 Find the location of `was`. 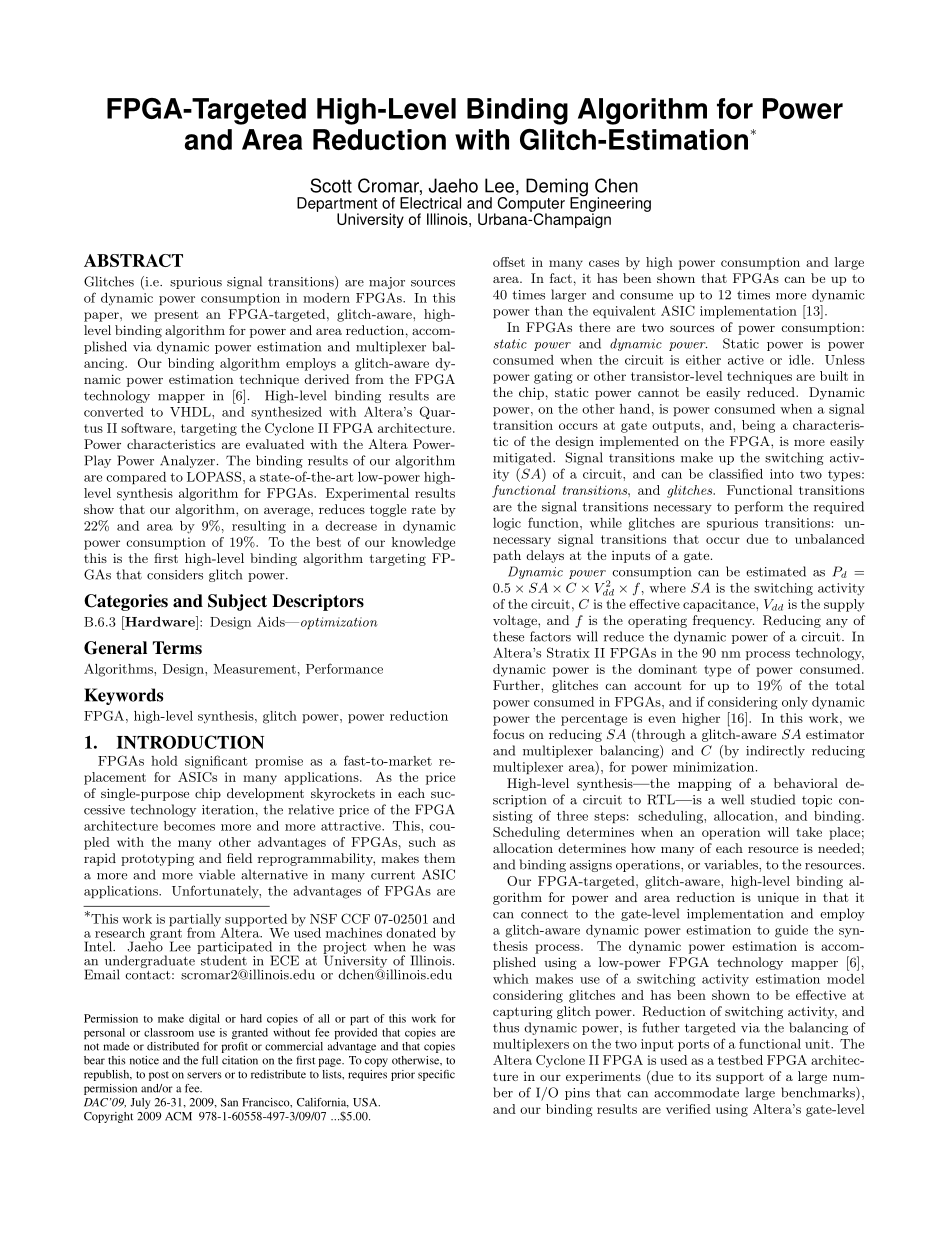

was is located at coordinates (444, 948).
